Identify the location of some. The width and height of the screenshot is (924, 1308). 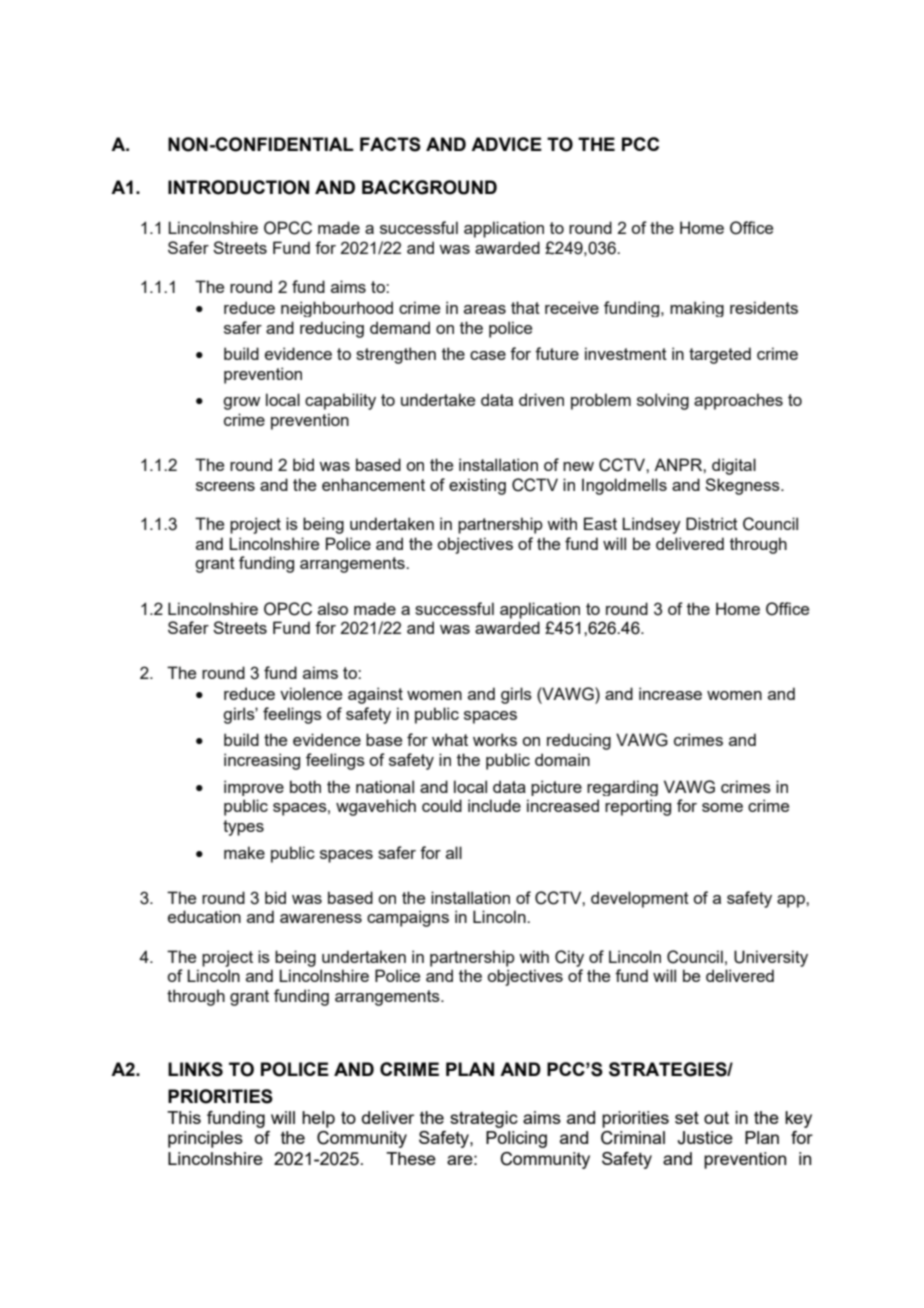
(722, 807).
